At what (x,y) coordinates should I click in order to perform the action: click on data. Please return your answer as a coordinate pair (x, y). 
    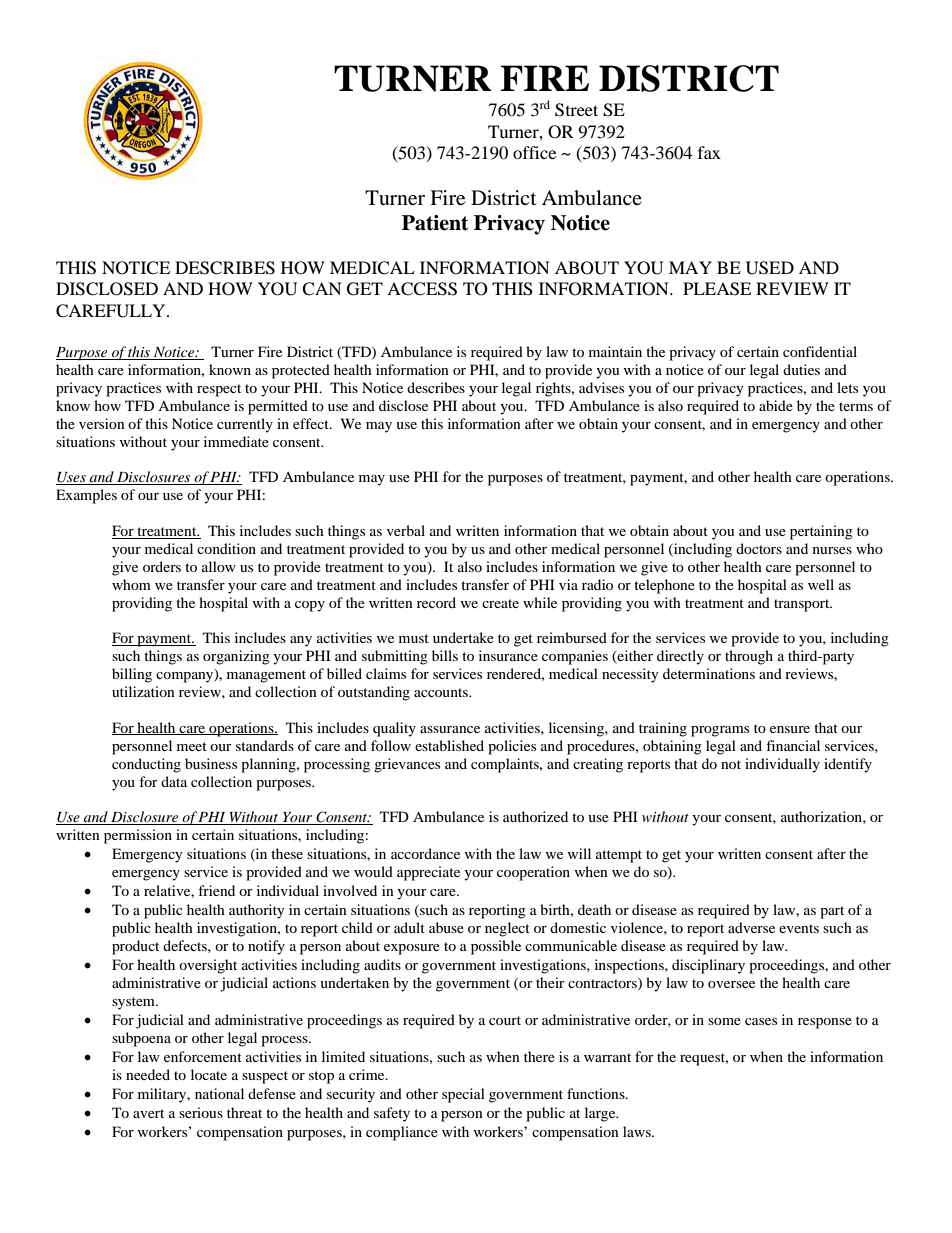
    Looking at the image, I should click on (174, 781).
